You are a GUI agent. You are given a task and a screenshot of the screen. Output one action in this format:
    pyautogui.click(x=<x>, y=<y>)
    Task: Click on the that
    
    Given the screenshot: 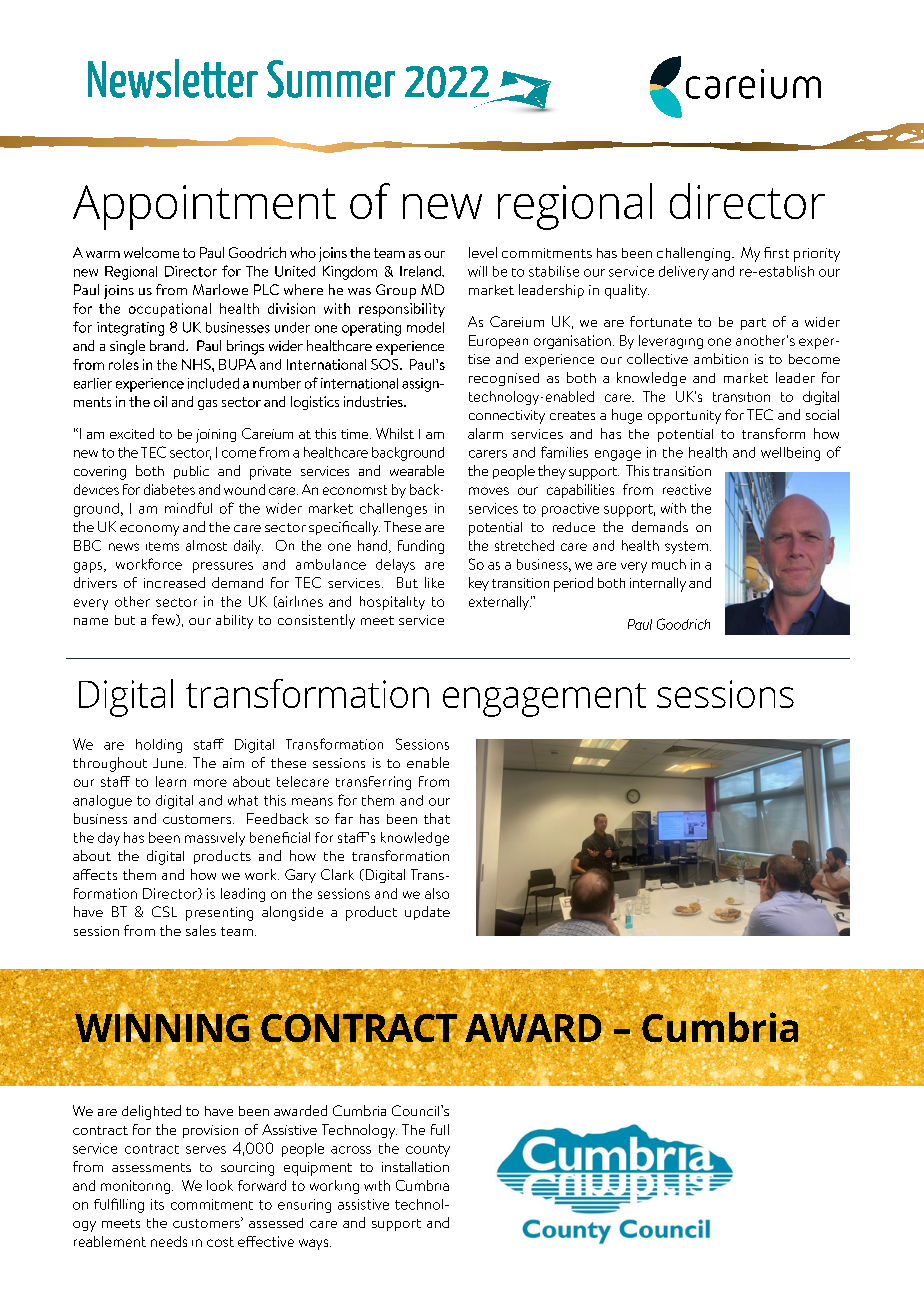 What is the action you would take?
    pyautogui.click(x=437, y=818)
